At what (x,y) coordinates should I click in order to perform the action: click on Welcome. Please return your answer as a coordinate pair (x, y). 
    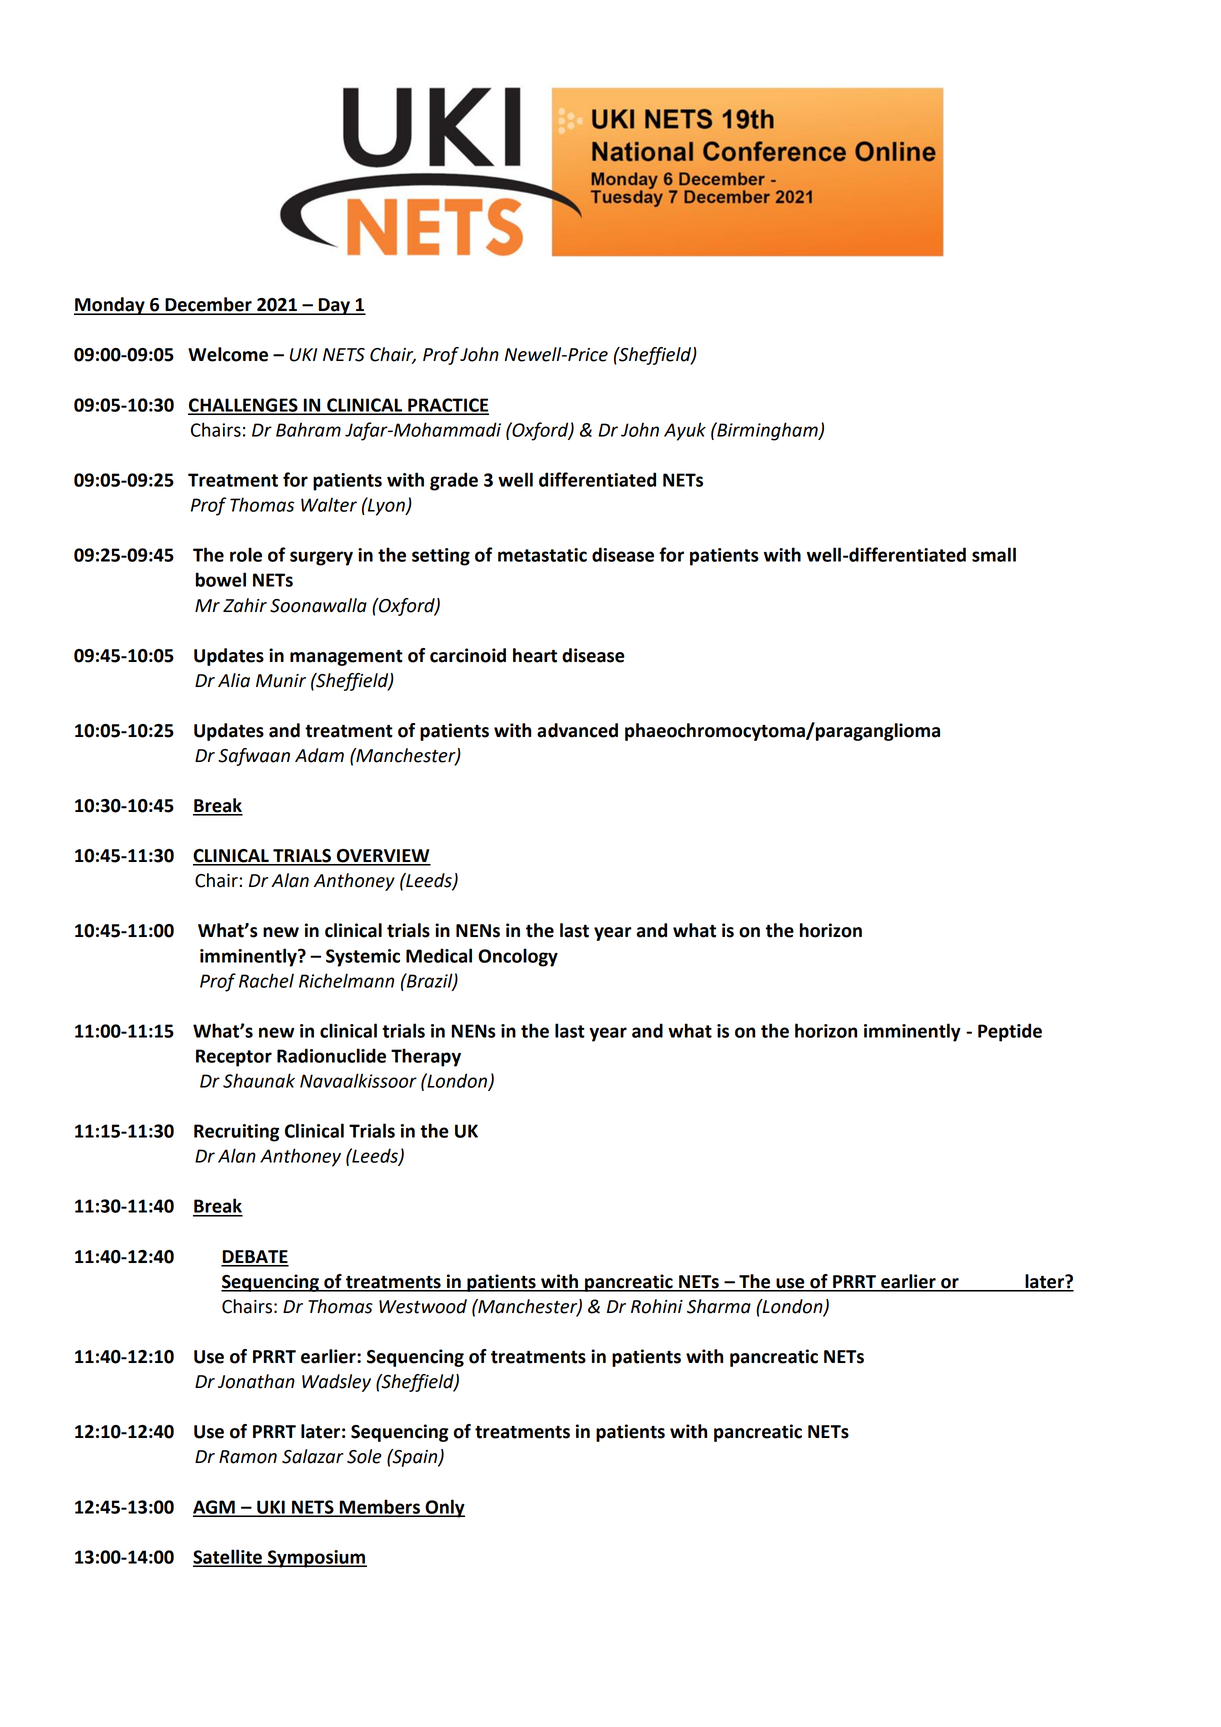
    Looking at the image, I should click on (228, 354).
